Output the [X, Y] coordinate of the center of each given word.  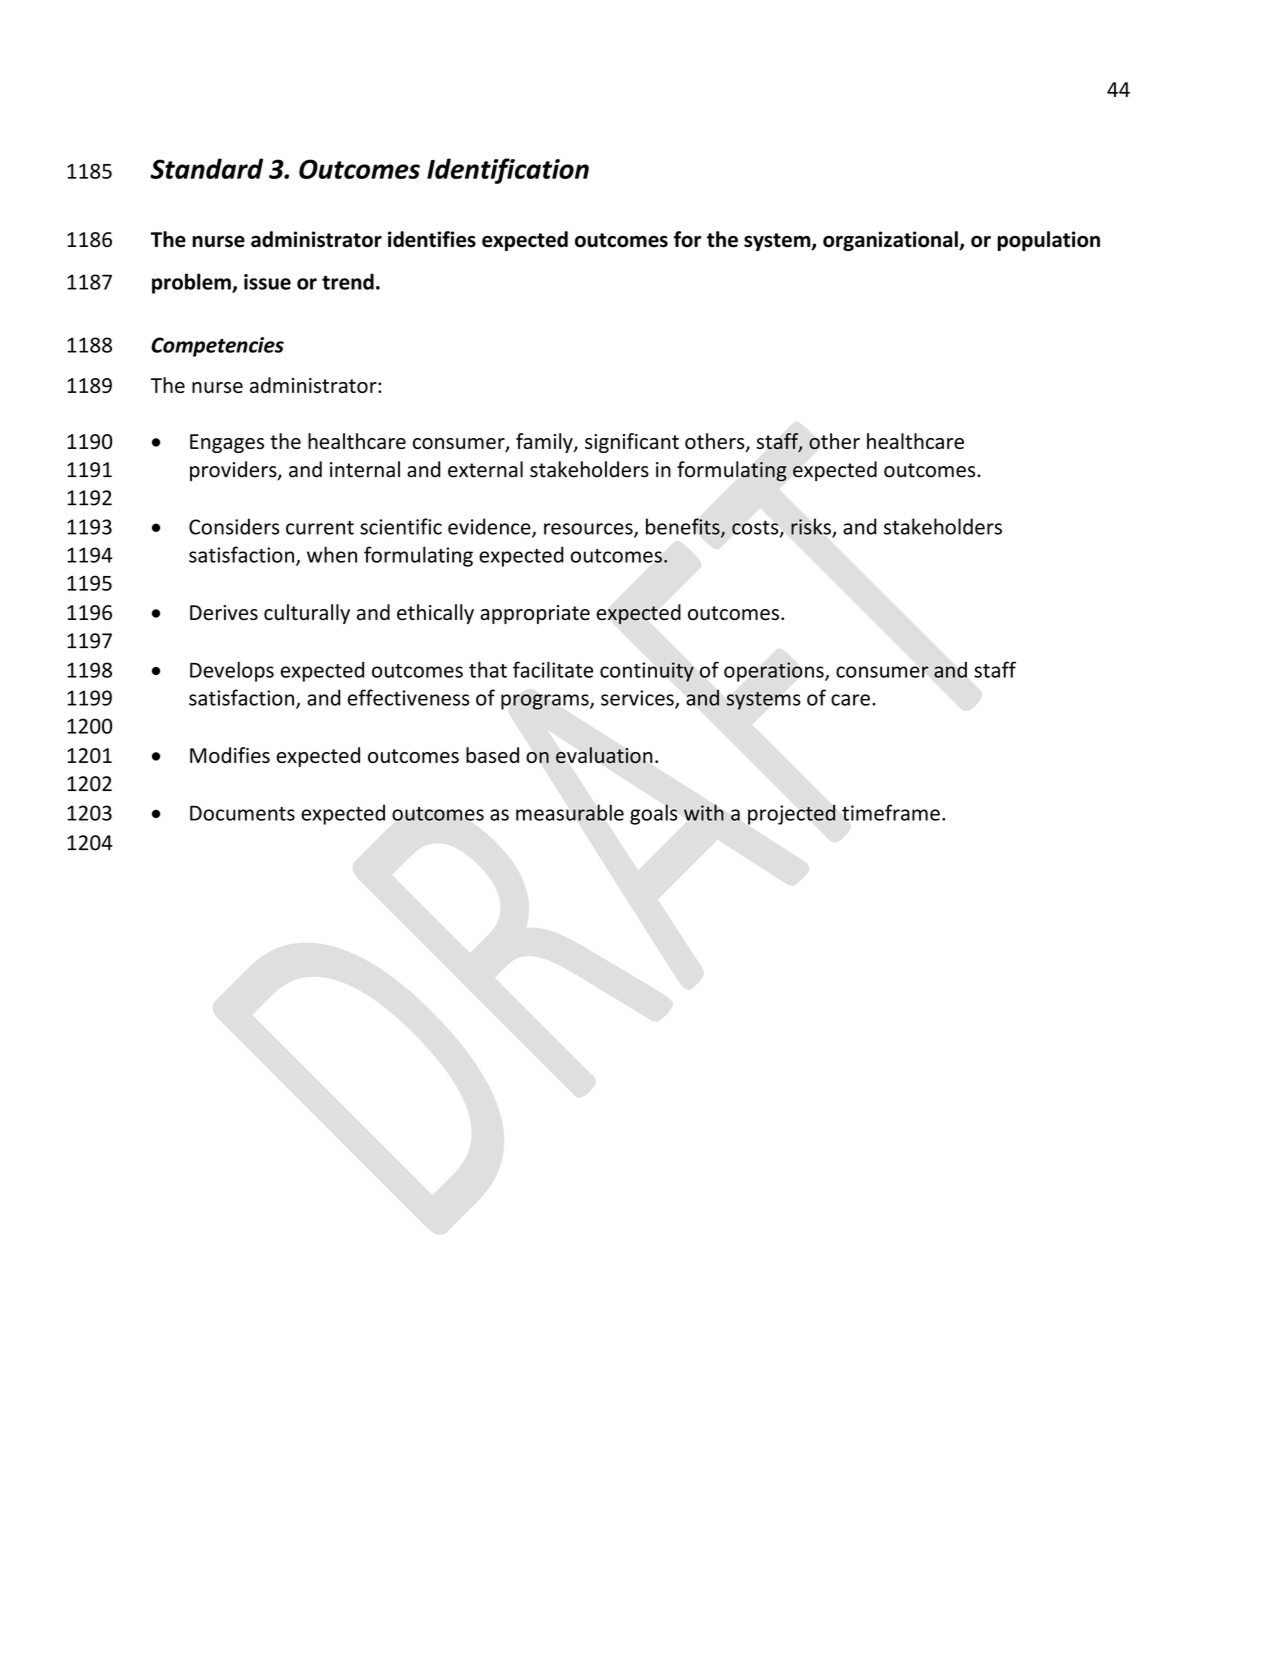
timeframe [891, 812]
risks [812, 527]
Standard [206, 168]
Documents [242, 813]
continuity [647, 672]
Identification [508, 171]
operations [775, 672]
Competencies [217, 347]
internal [365, 469]
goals [654, 814]
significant [632, 443]
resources [589, 530]
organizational [891, 241]
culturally [307, 614]
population [1048, 241]
